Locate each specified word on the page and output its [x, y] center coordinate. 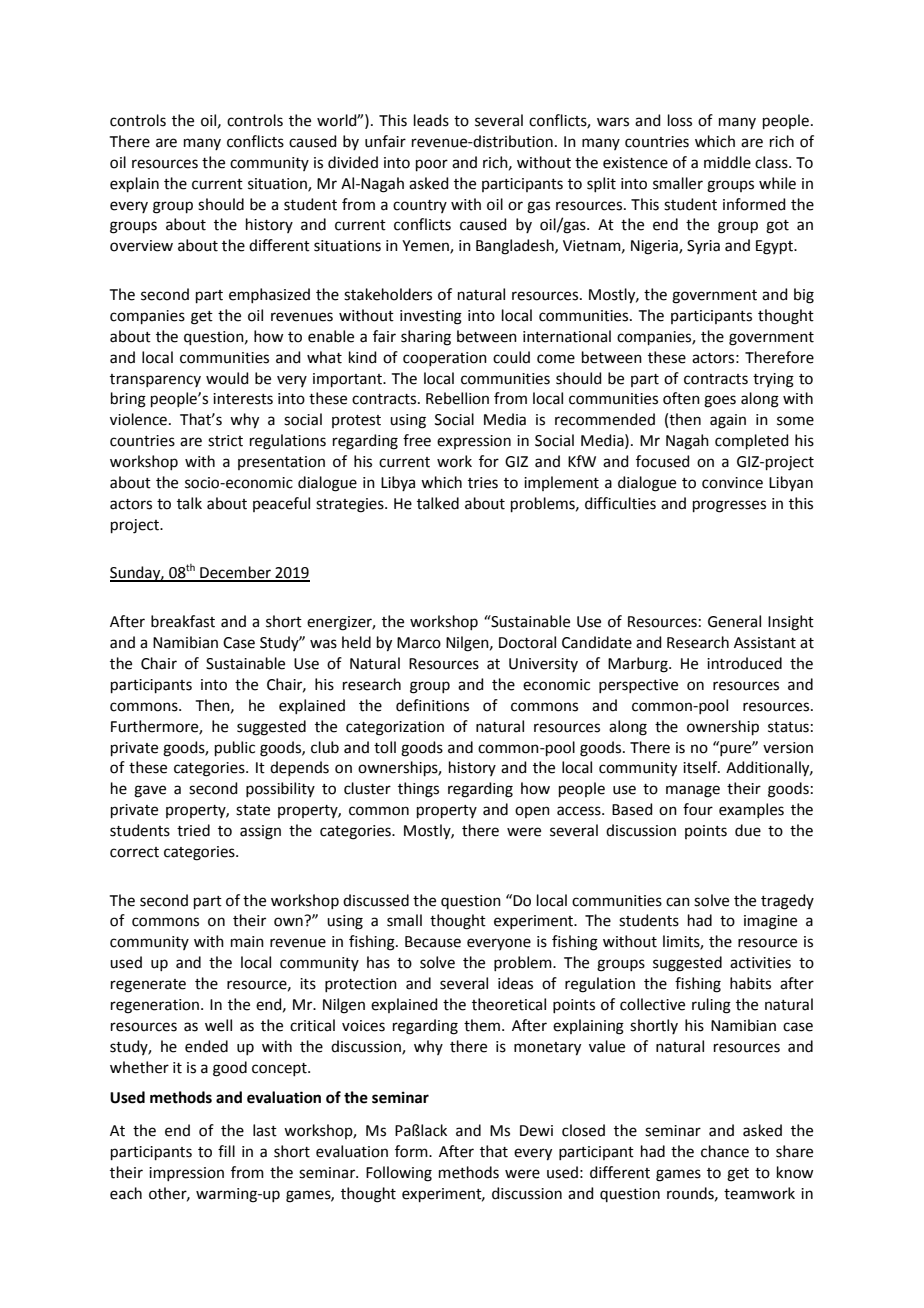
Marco [419, 643]
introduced [744, 663]
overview [141, 246]
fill [226, 1151]
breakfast [183, 621]
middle [727, 162]
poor [432, 165]
